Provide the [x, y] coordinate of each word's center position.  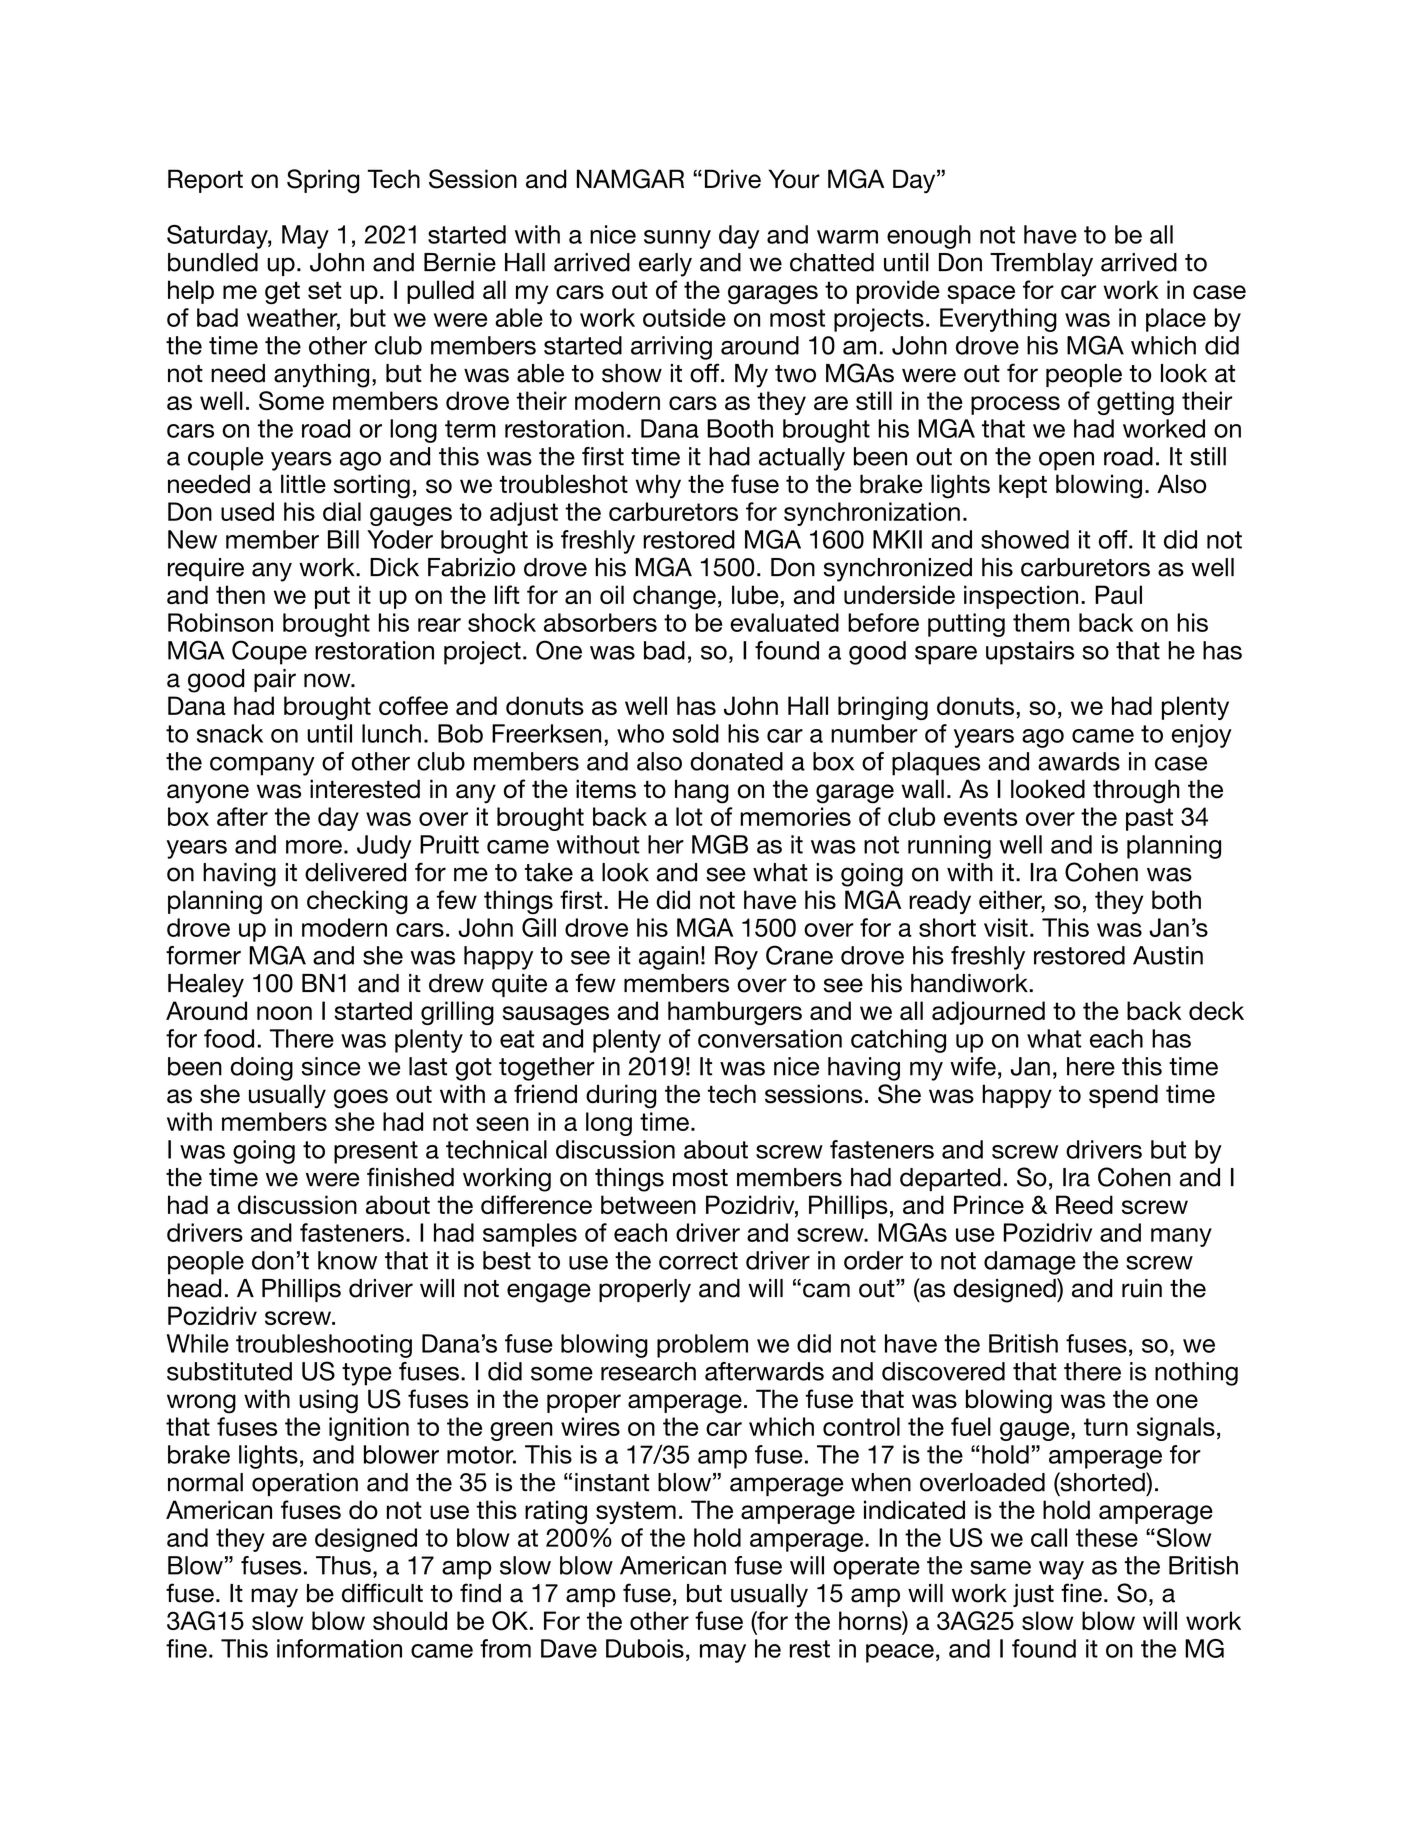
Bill [343, 539]
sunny [677, 239]
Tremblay [1041, 265]
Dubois [645, 1648]
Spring [323, 181]
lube [755, 594]
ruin [1142, 1288]
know [347, 1260]
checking [357, 902]
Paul [1118, 594]
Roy [736, 958]
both [1176, 899]
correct [698, 1261]
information [339, 1648]
